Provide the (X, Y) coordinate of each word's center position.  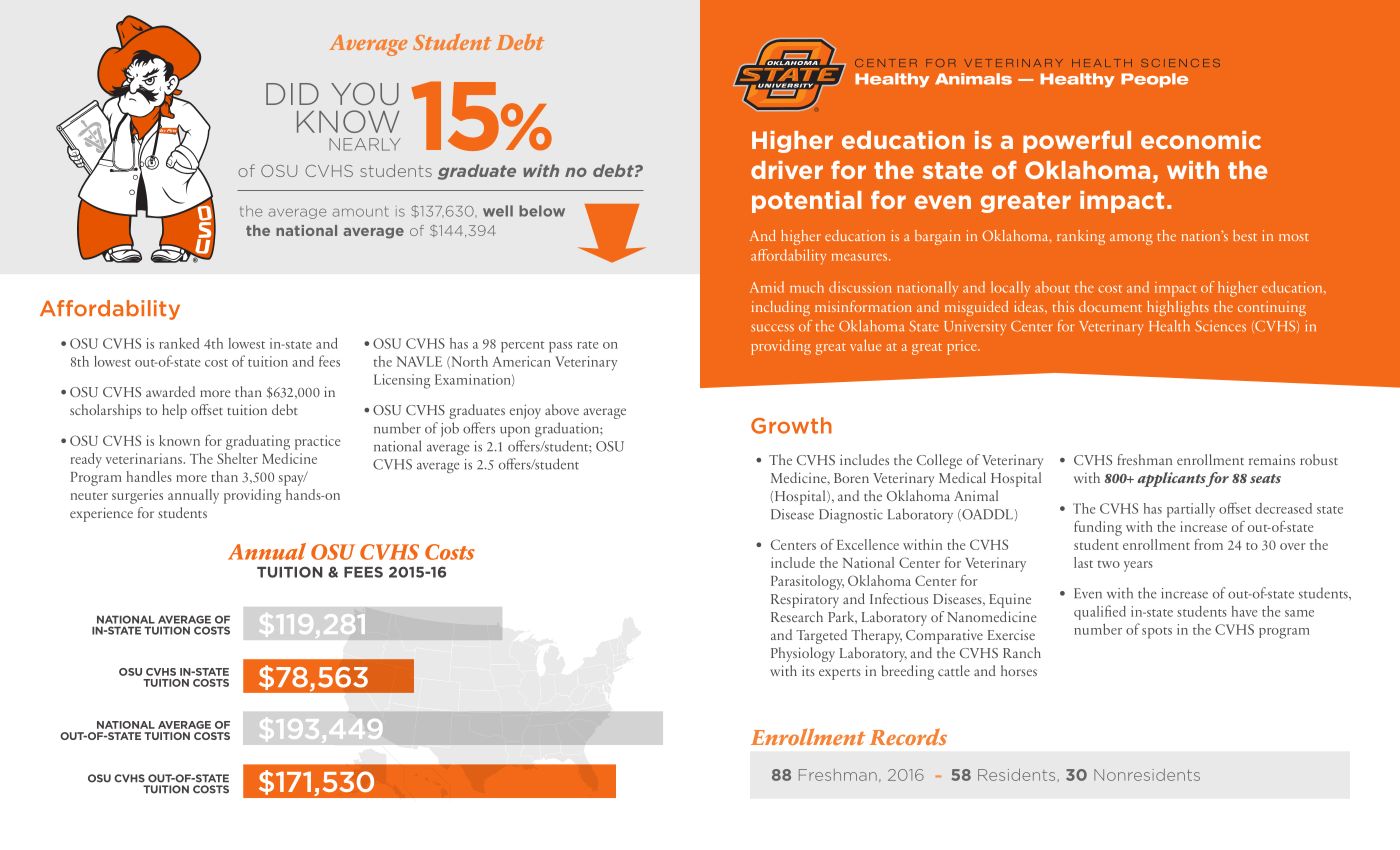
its (808, 670)
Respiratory (805, 600)
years (1138, 566)
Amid (767, 287)
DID (292, 94)
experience (101, 514)
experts (840, 674)
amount (360, 211)
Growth (791, 425)
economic (1201, 140)
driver (787, 170)
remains (1272, 459)
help (174, 411)
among (1131, 239)
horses (1019, 670)
